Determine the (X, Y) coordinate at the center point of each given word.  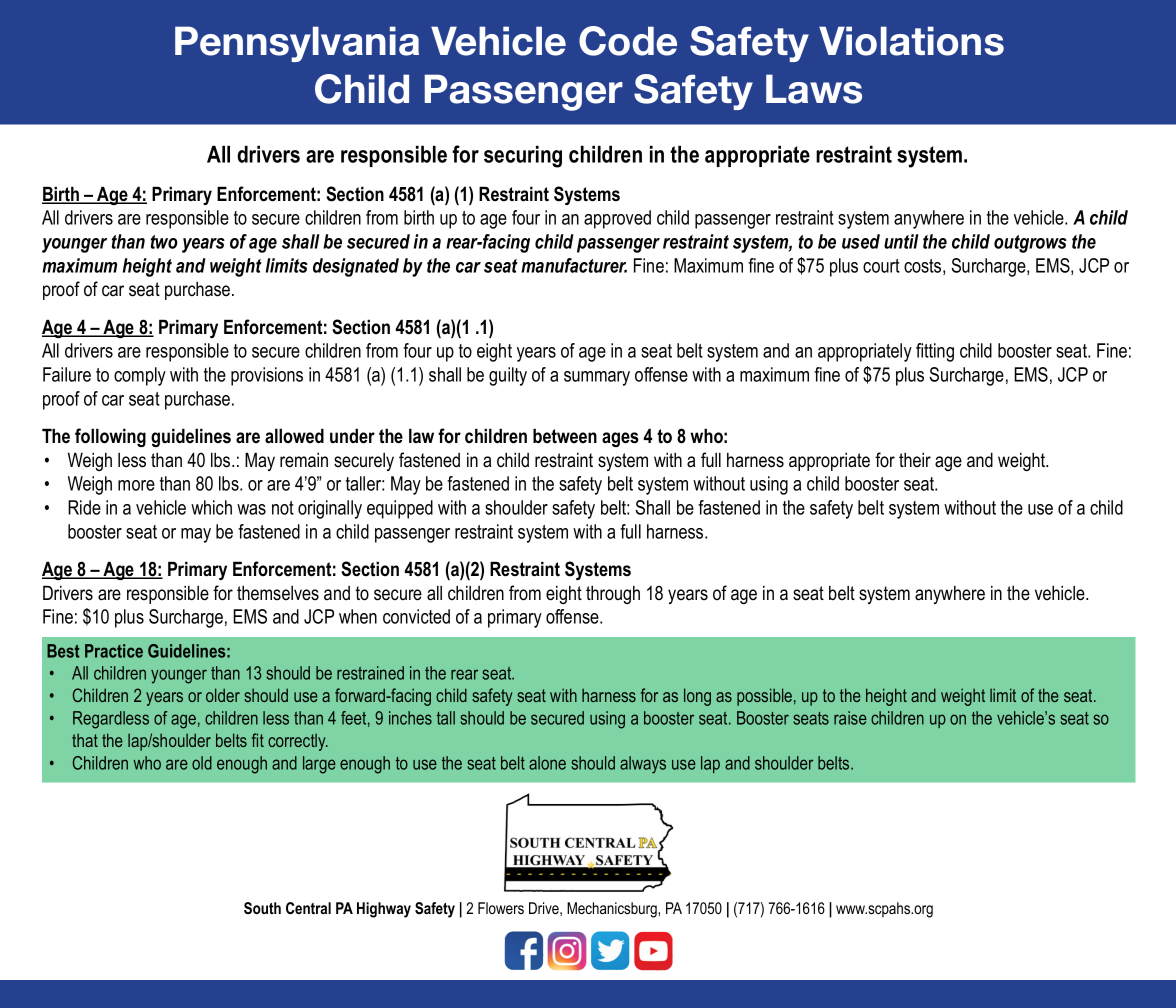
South (262, 908)
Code (628, 41)
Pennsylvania (297, 44)
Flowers (501, 908)
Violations (911, 41)
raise (850, 718)
